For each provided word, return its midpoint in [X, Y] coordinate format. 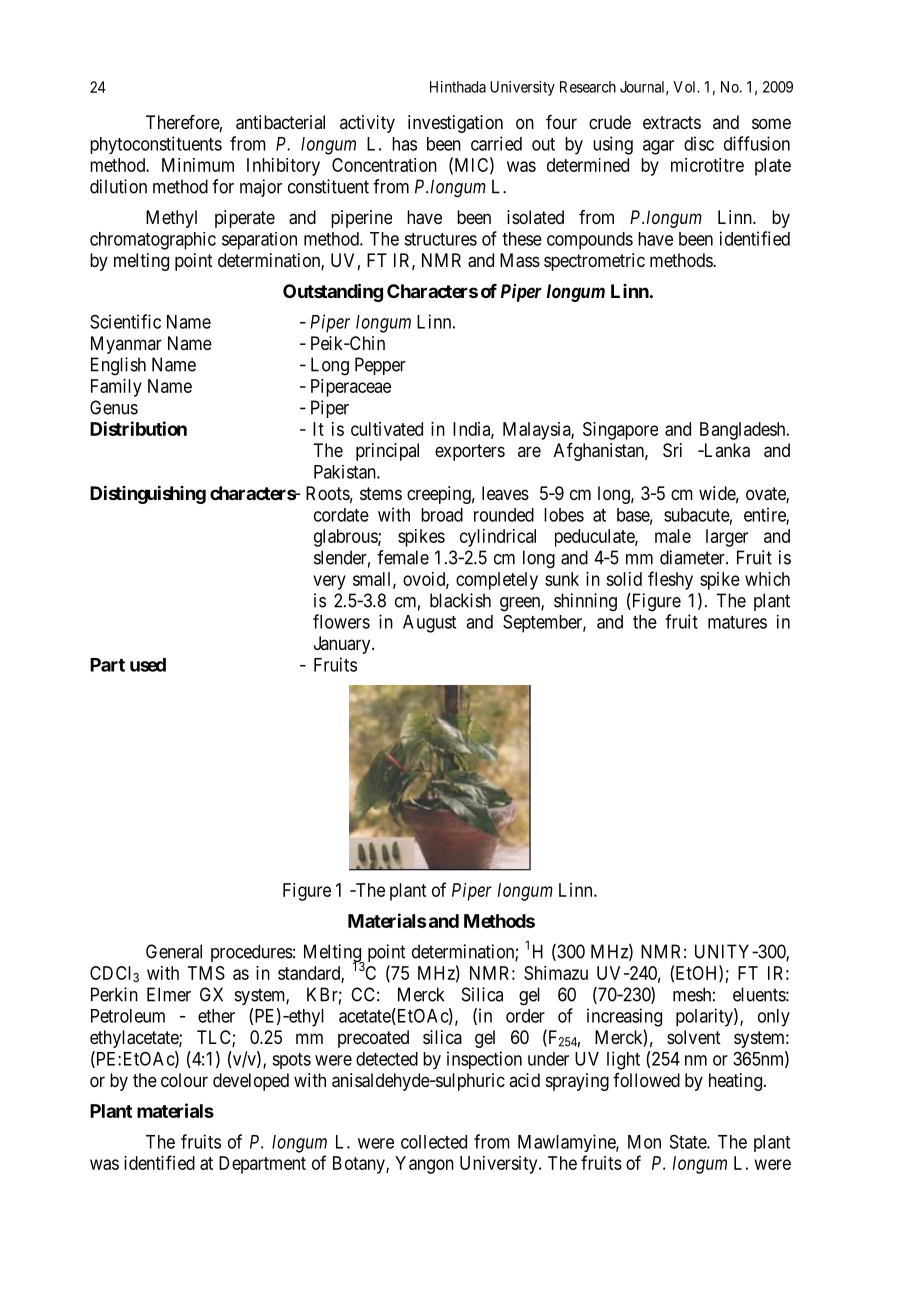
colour [184, 1080]
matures [737, 622]
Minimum [198, 165]
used [148, 665]
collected [434, 1142]
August [429, 624]
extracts [672, 122]
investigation [455, 124]
